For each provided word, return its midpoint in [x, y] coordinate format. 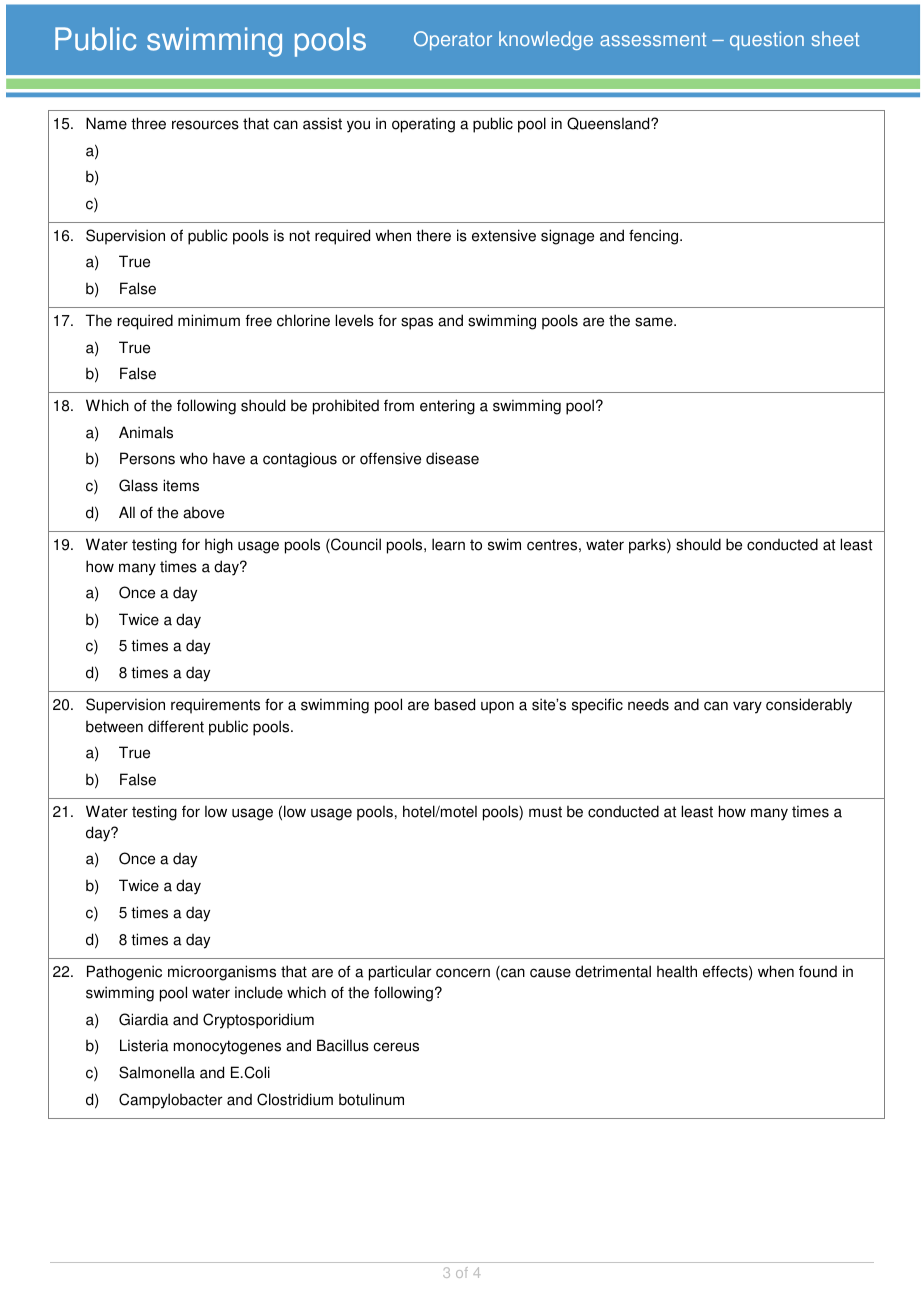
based [455, 704]
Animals [146, 432]
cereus [396, 1047]
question [767, 40]
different [176, 726]
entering [447, 407]
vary [747, 707]
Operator [453, 40]
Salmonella [157, 1072]
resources [205, 125]
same [655, 322]
